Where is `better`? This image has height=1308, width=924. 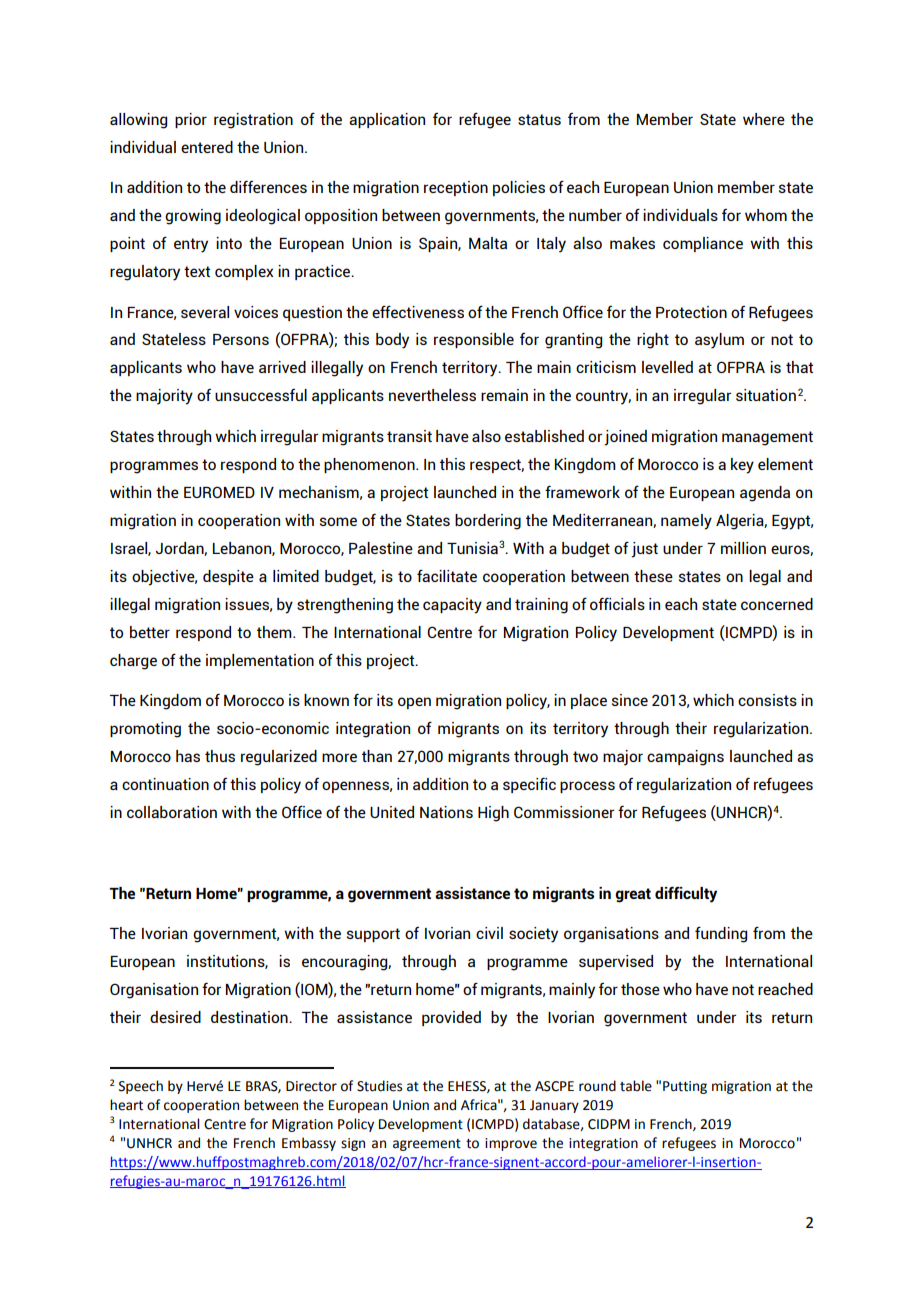
better is located at coordinates (150, 632).
